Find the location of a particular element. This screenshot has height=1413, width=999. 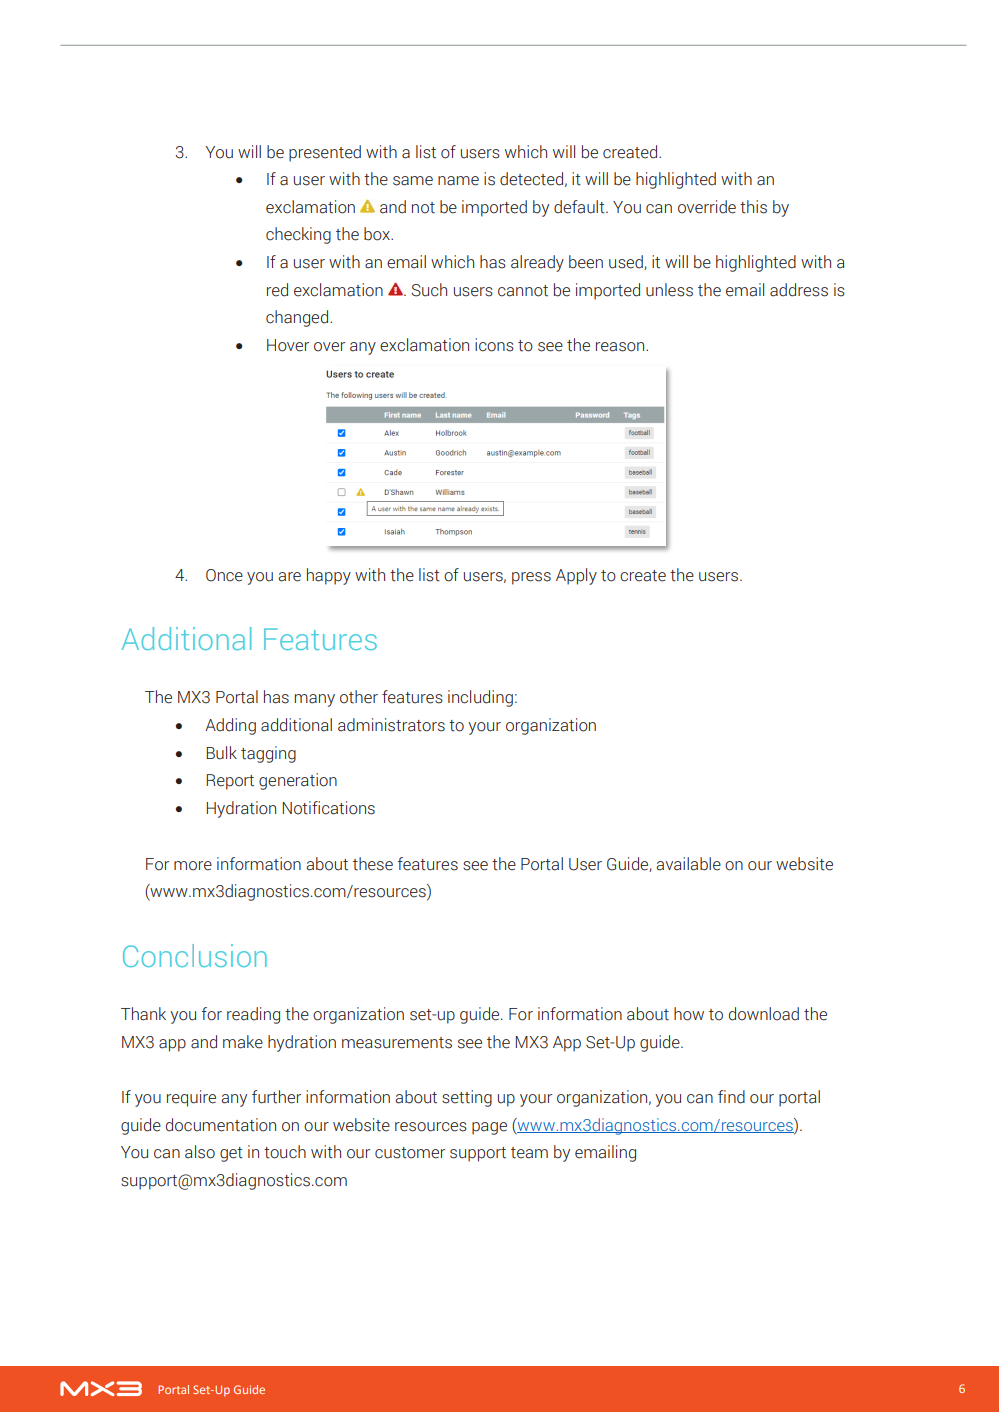

including is located at coordinates (480, 698).
